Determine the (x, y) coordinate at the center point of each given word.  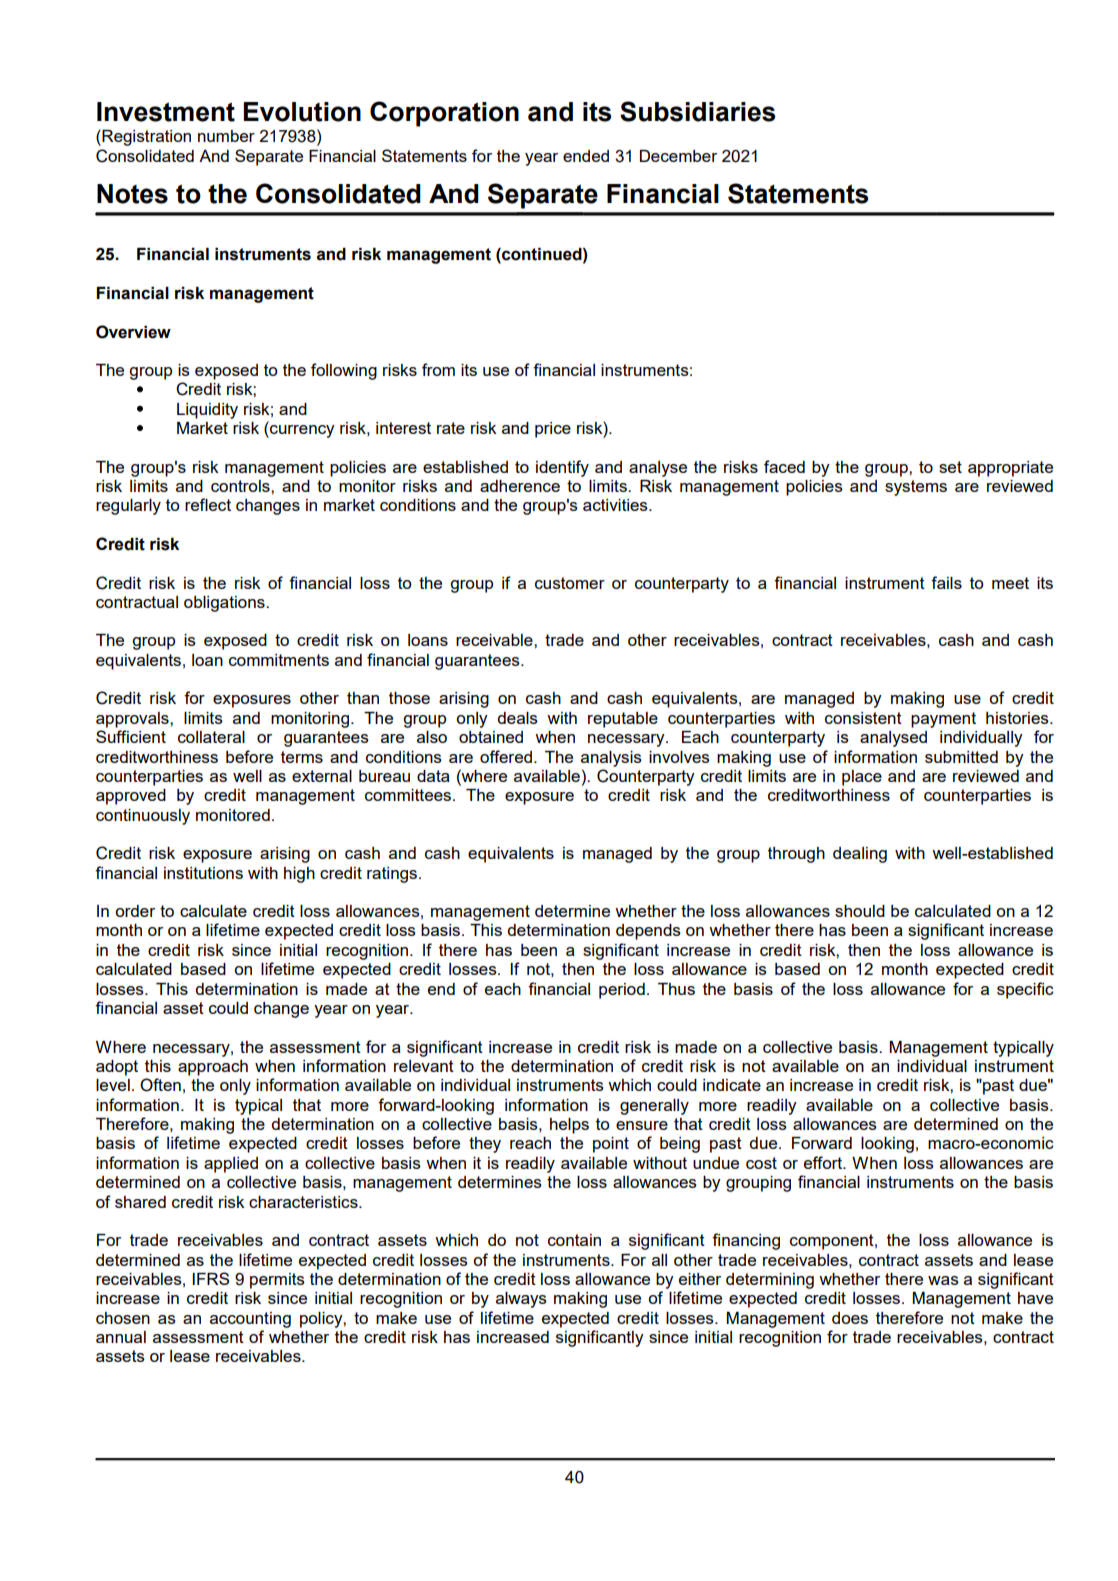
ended (586, 156)
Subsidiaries (697, 111)
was (943, 1280)
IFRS (210, 1278)
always (521, 1300)
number (226, 136)
